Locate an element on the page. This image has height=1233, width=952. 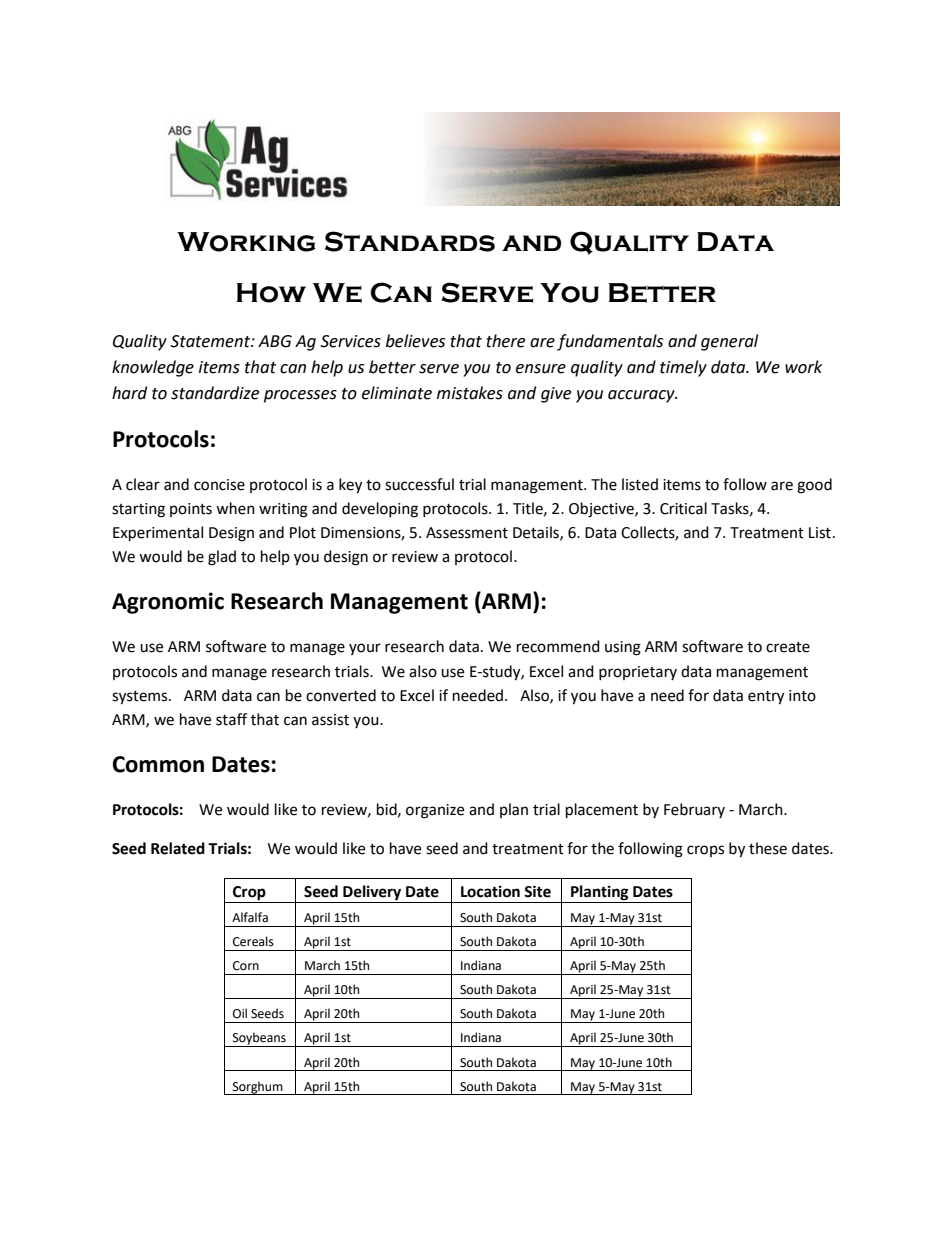
Oil is located at coordinates (240, 1013).
